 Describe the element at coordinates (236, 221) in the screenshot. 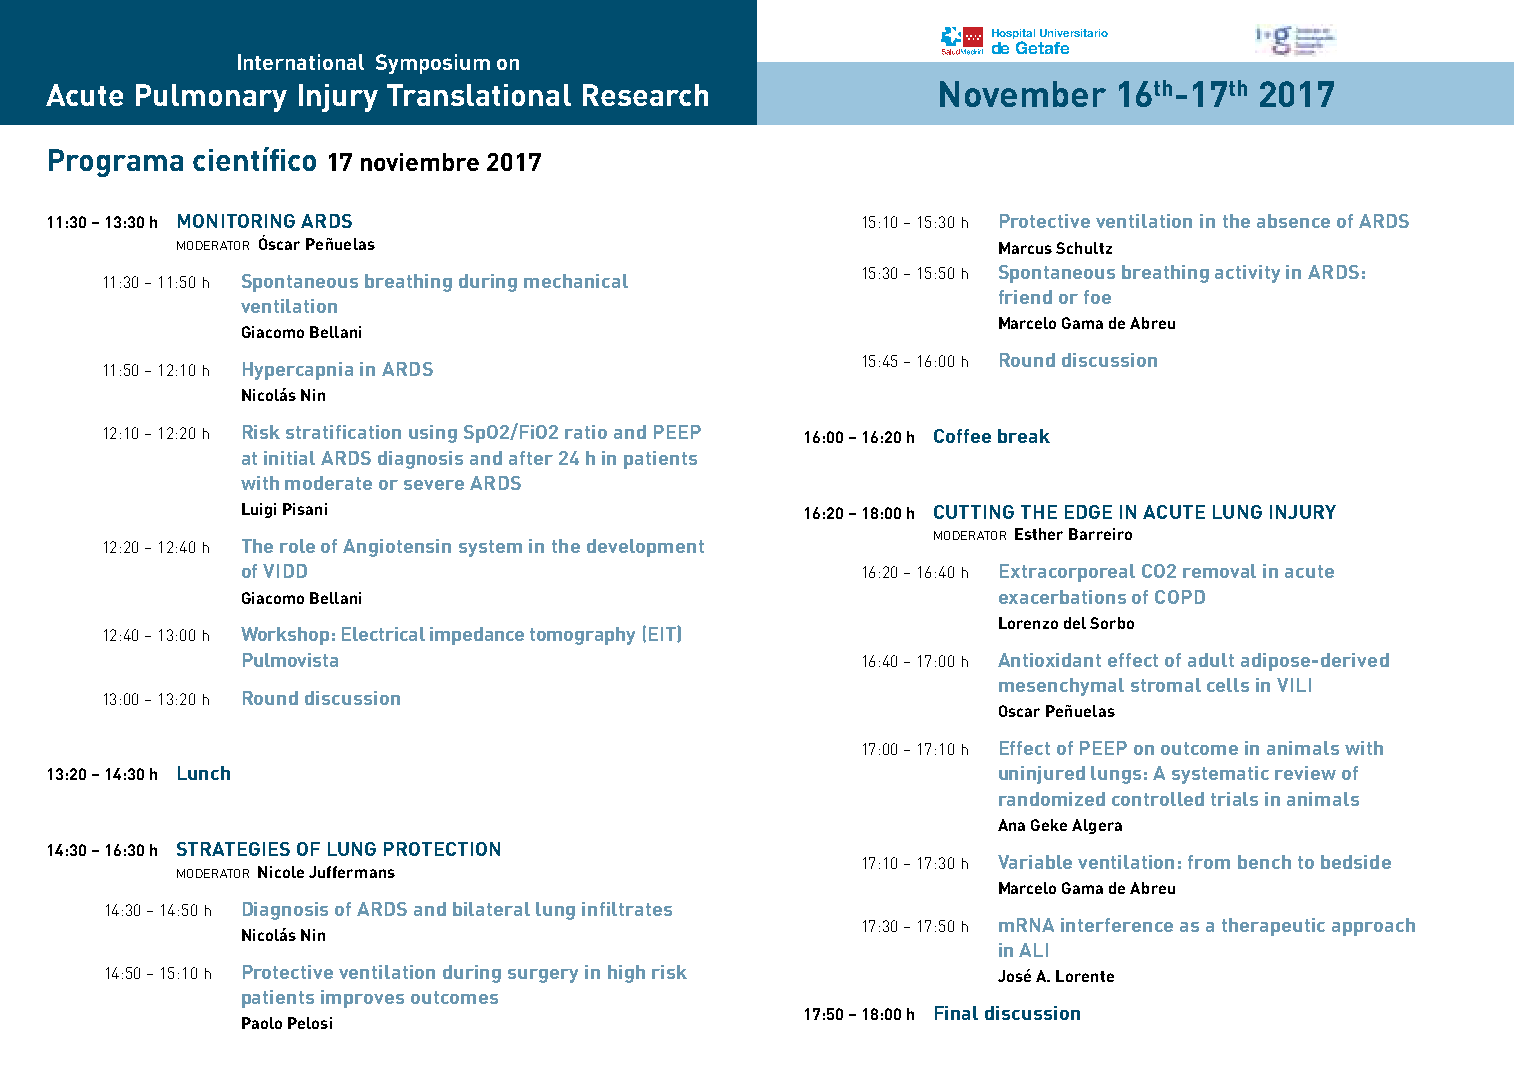

I see `MONITORING` at that location.
